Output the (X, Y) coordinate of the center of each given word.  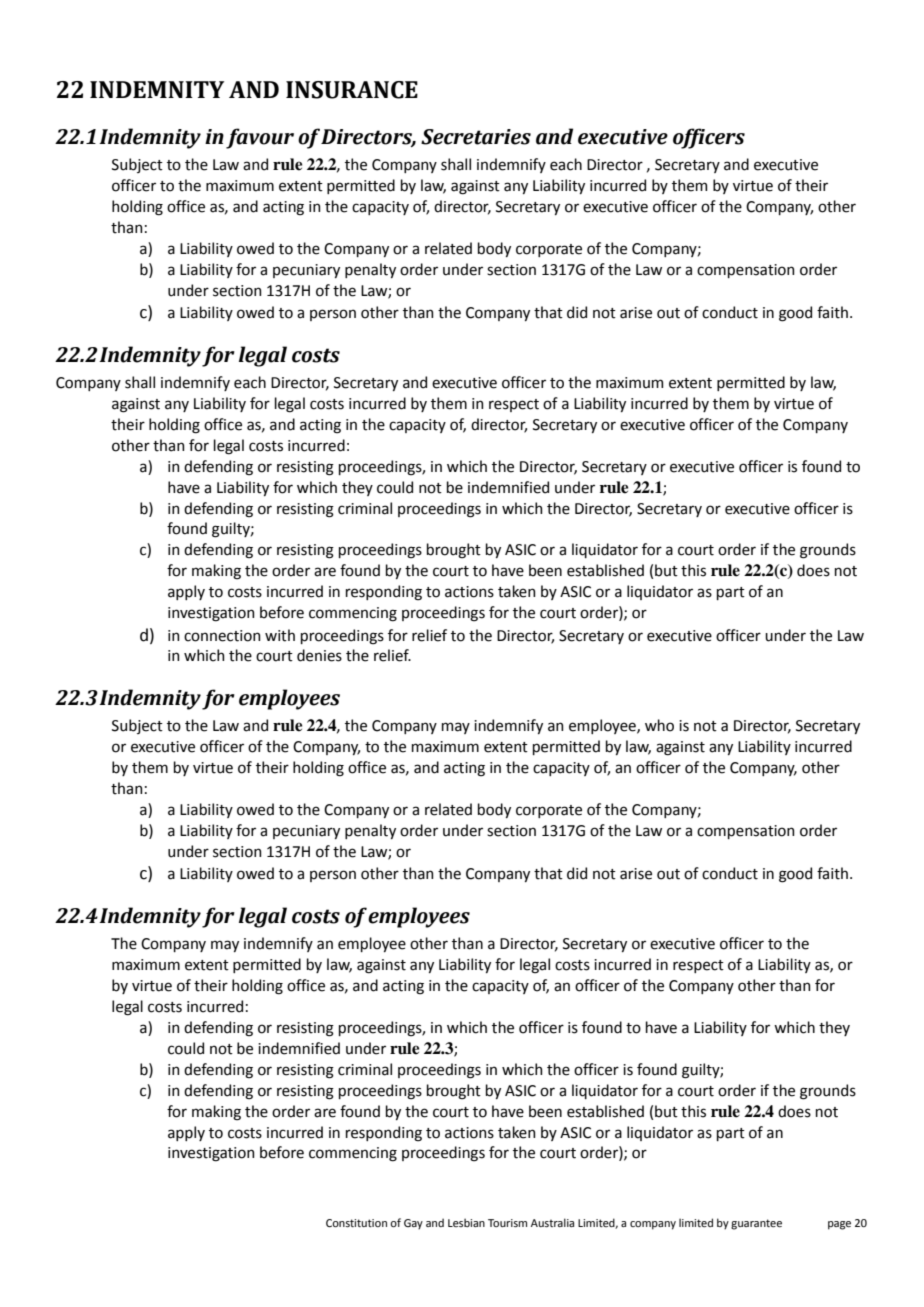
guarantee (756, 1224)
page (839, 1225)
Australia (552, 1222)
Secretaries (476, 137)
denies (319, 655)
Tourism (507, 1223)
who (659, 725)
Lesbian (466, 1222)
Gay (413, 1224)
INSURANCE (352, 90)
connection (222, 636)
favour (260, 138)
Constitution (356, 1223)
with (280, 635)
